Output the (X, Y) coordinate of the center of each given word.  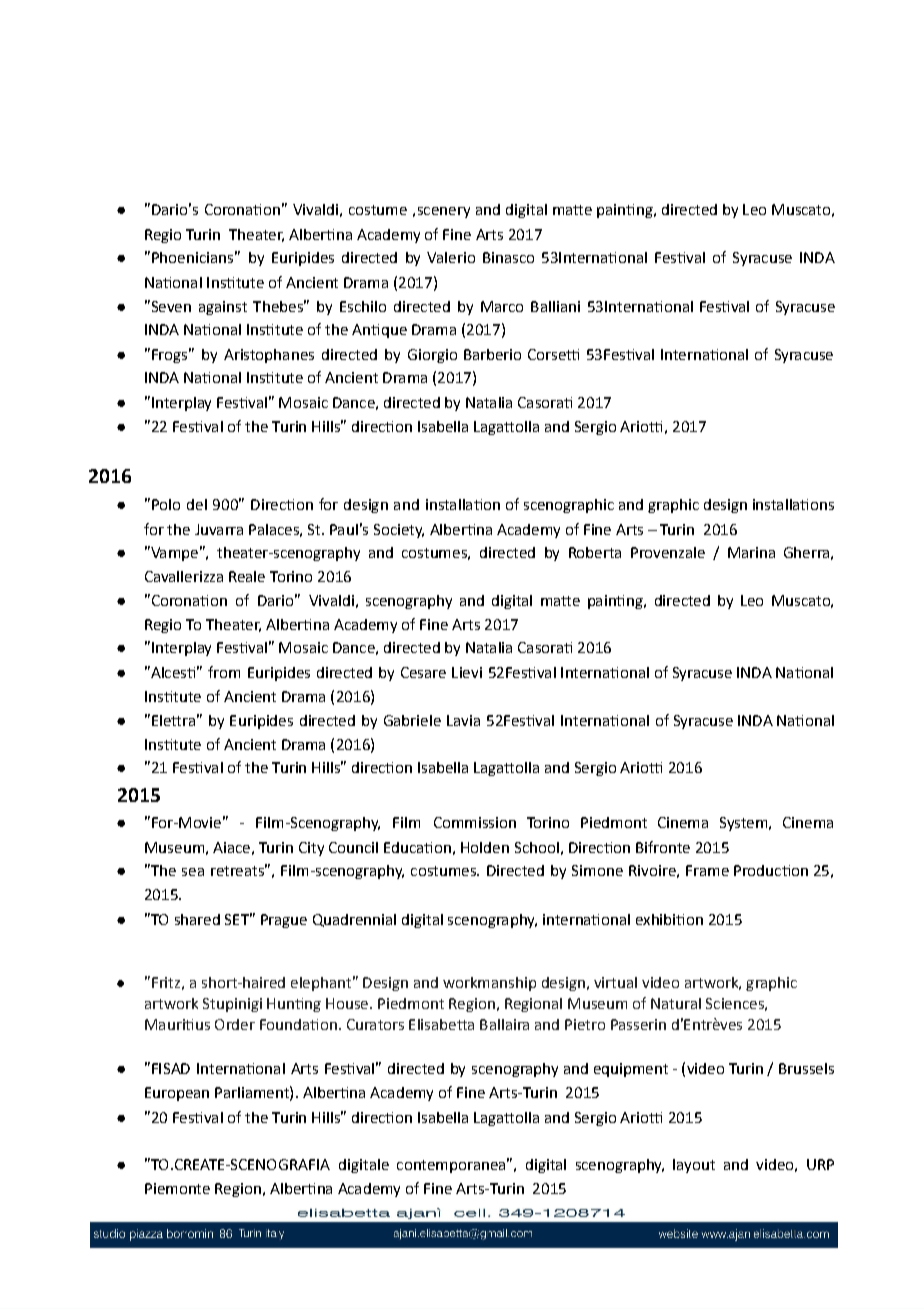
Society (399, 531)
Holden (485, 847)
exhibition (669, 919)
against (223, 308)
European (177, 1094)
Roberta (595, 552)
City (311, 849)
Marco (502, 306)
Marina (751, 552)
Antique (379, 331)
